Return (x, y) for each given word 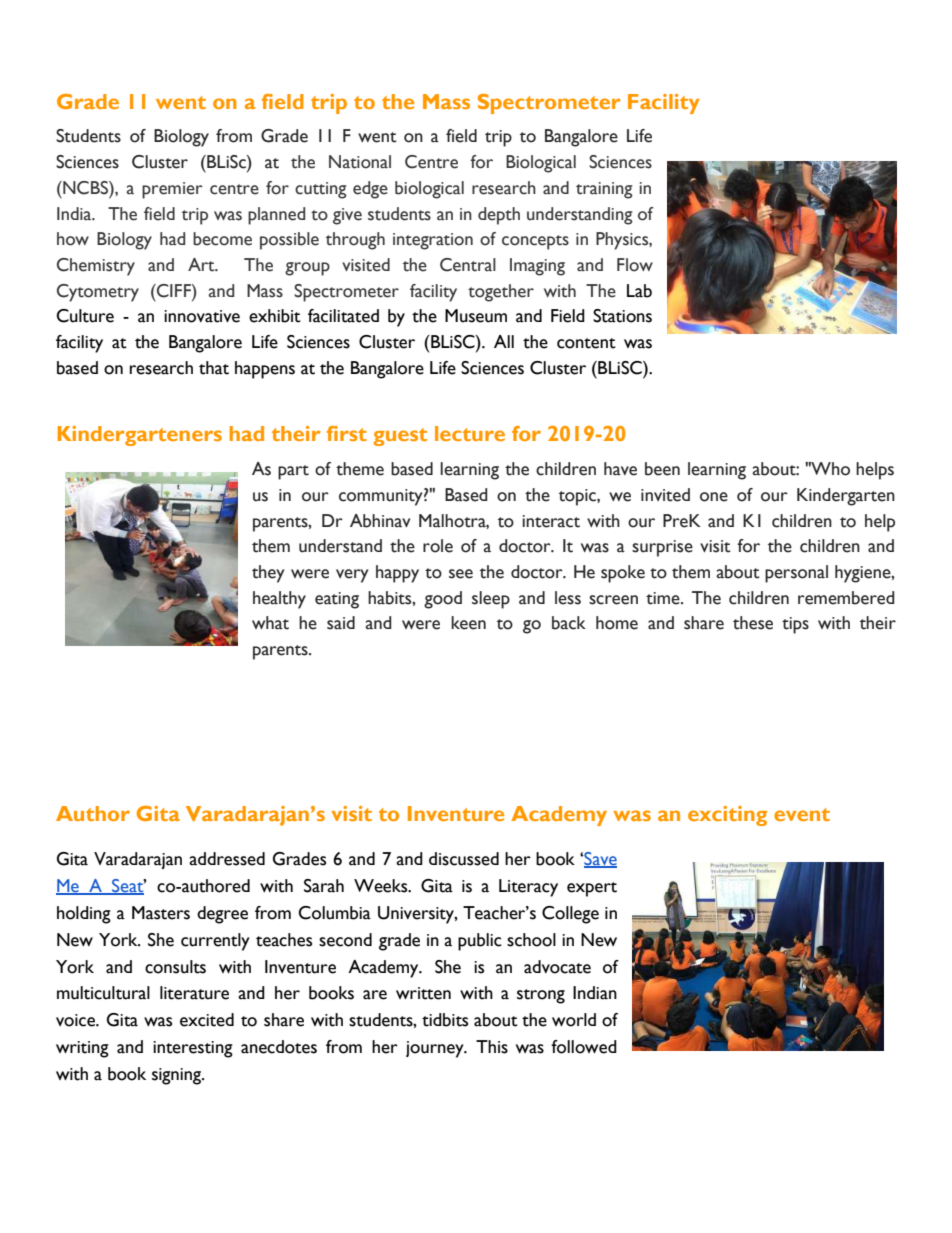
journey (436, 1049)
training (604, 190)
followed (584, 1047)
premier (172, 190)
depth (499, 216)
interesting (193, 1049)
